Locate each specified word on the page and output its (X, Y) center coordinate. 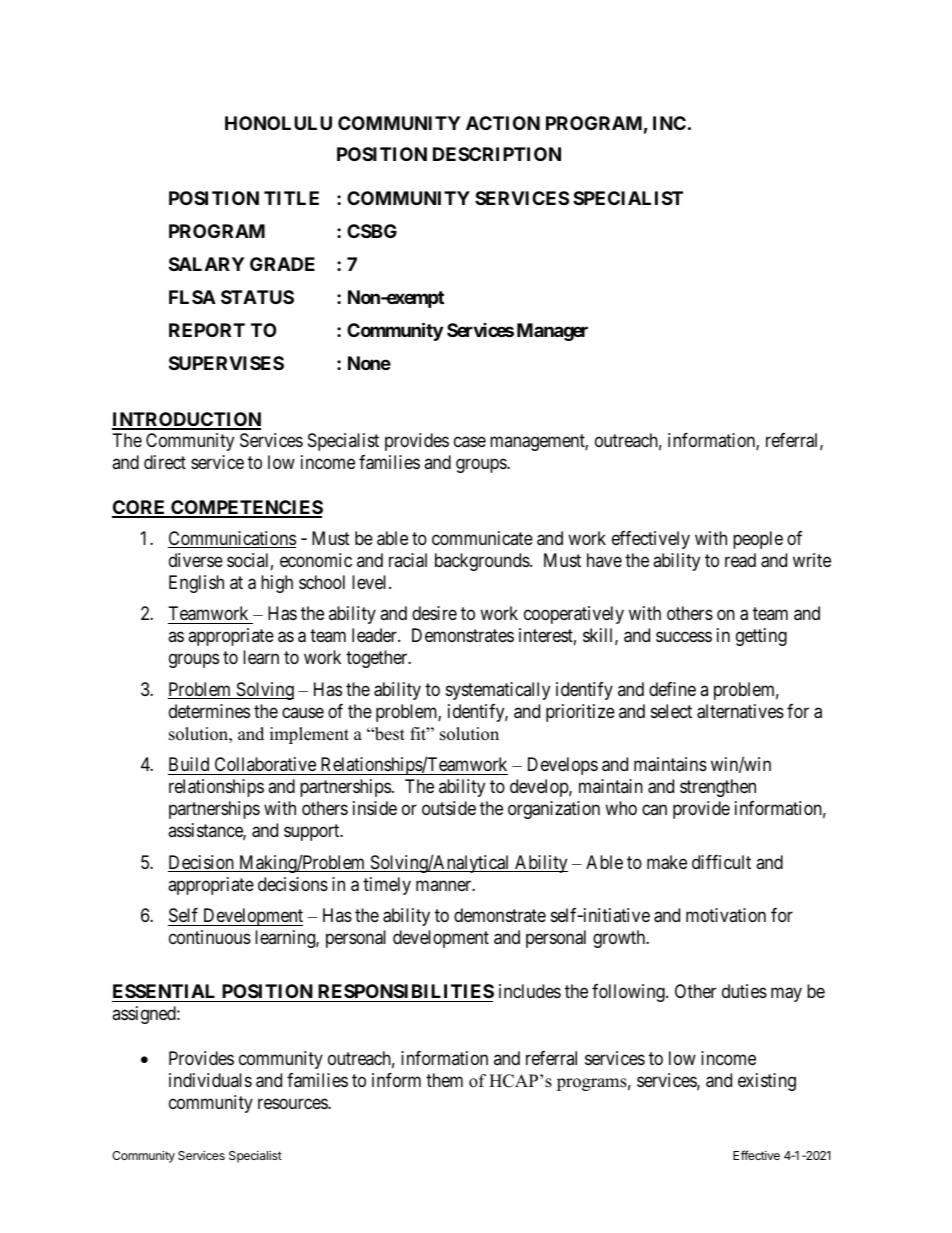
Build (189, 764)
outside (449, 808)
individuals (210, 1080)
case (470, 442)
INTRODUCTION (186, 420)
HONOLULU (278, 123)
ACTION (503, 123)
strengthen (718, 788)
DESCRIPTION (497, 154)
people (758, 540)
